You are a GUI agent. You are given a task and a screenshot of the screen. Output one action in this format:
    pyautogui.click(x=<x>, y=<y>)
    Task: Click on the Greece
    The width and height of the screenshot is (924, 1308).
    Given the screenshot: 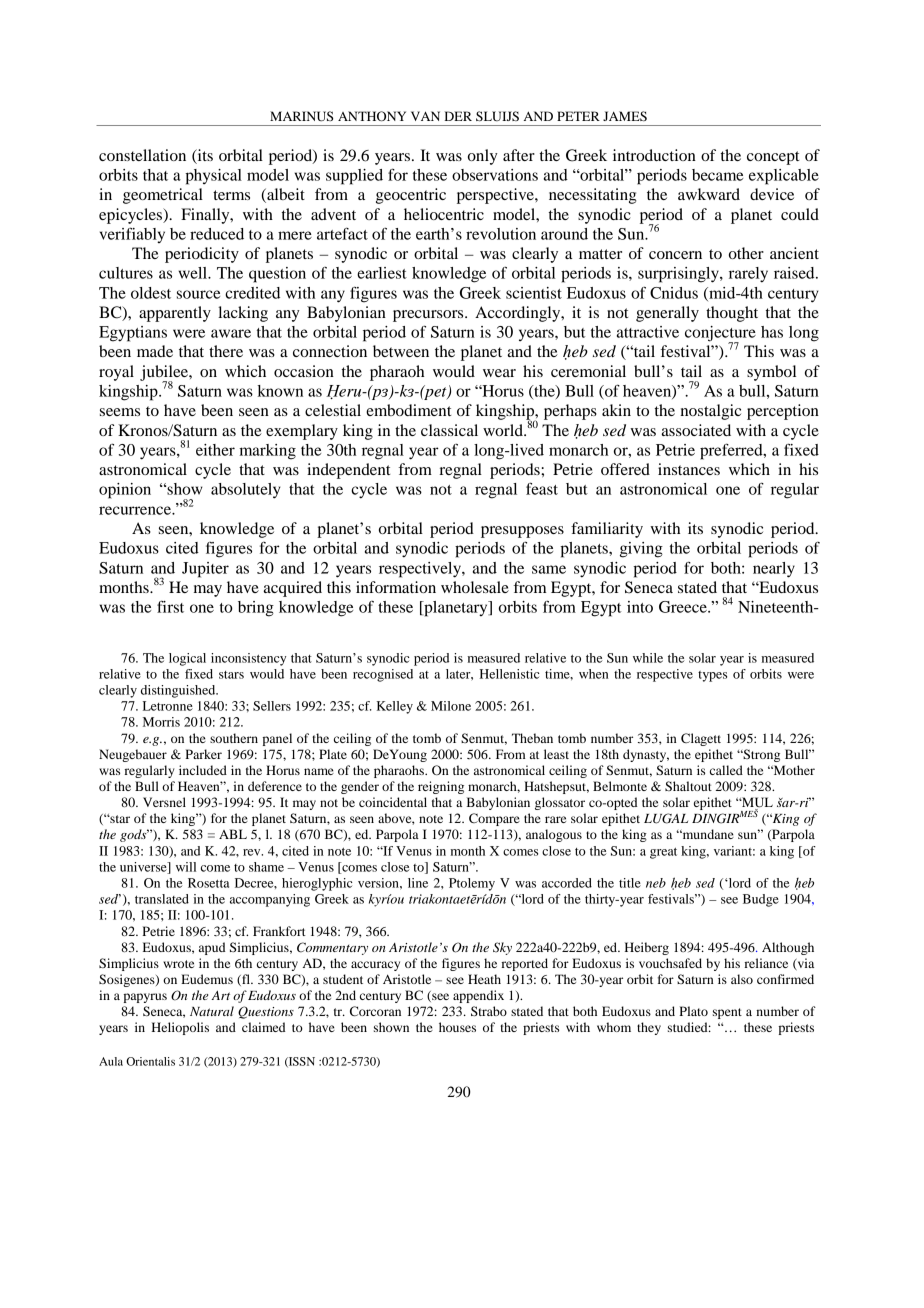 What is the action you would take?
    pyautogui.click(x=684, y=607)
